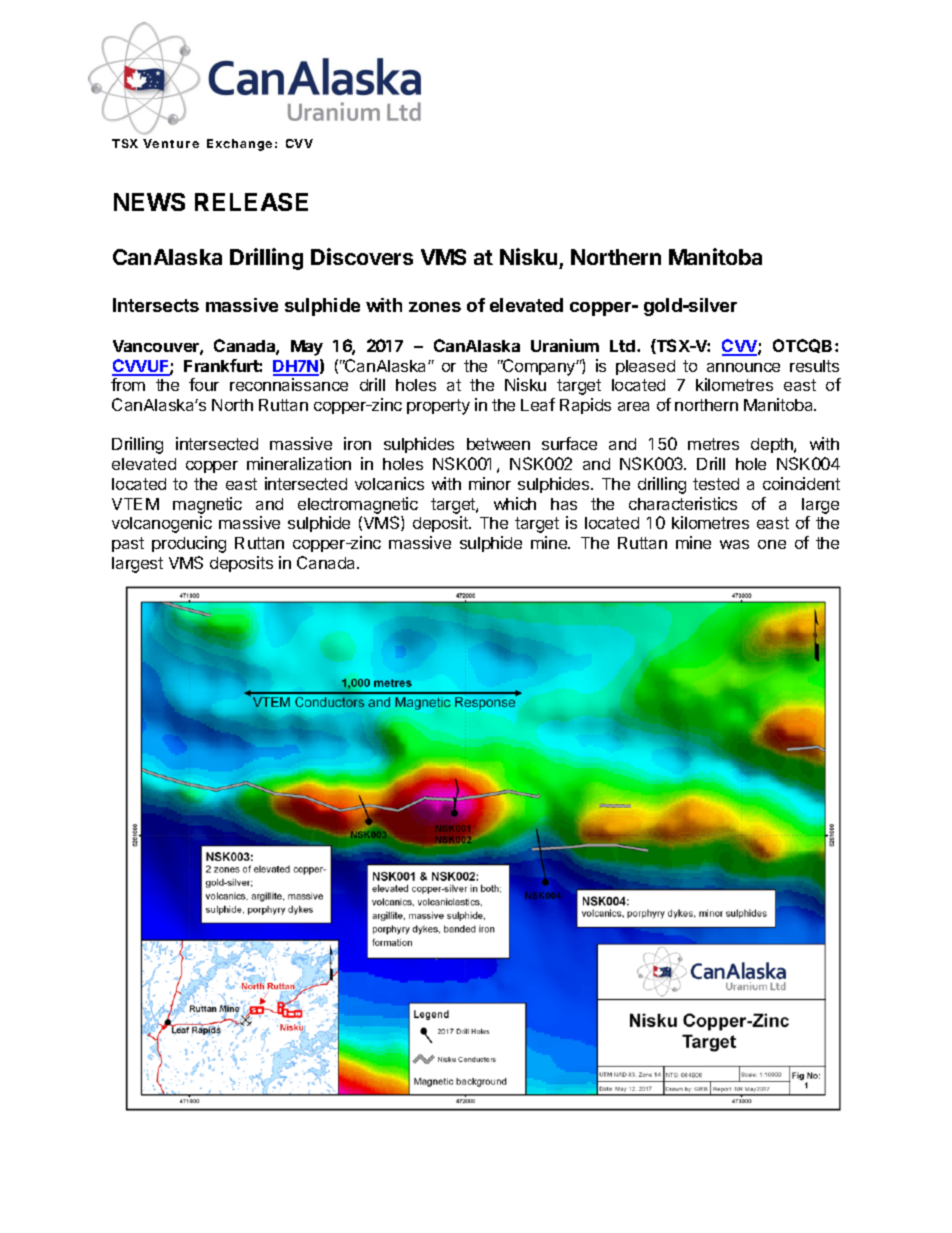 The image size is (952, 1233). I want to click on Discovers, so click(362, 256).
